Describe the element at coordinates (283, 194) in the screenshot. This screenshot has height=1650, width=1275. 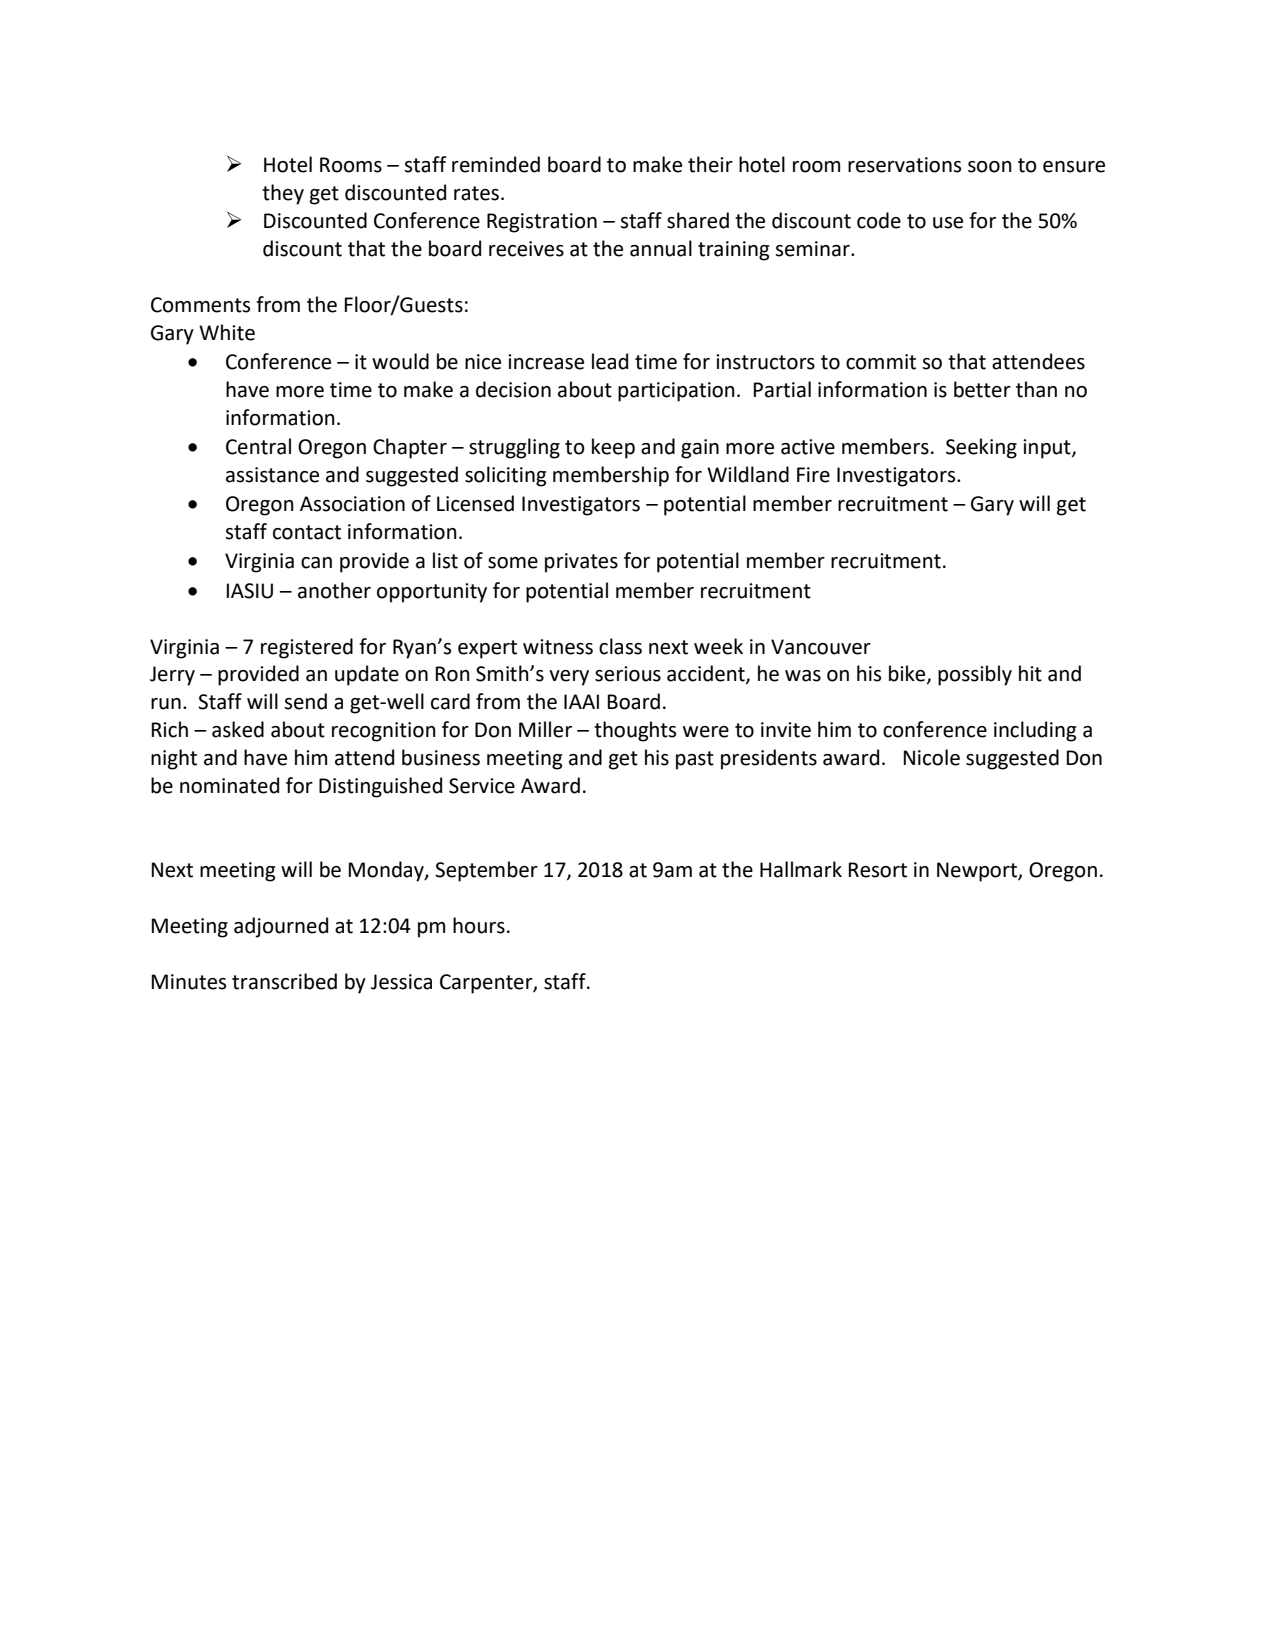
I see `they` at that location.
